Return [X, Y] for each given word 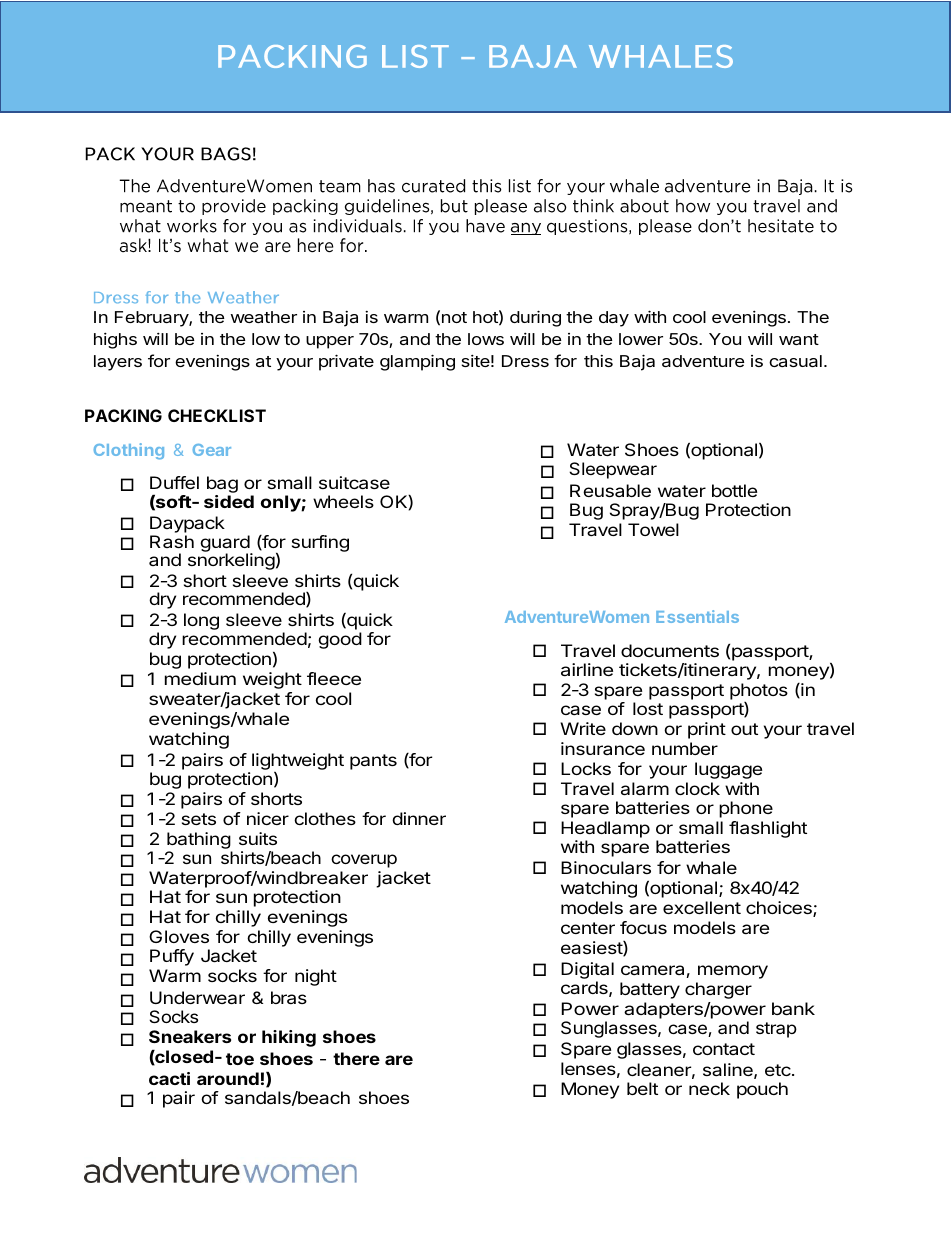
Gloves [179, 936]
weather [264, 317]
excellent [702, 907]
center [588, 928]
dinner [419, 818]
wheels [343, 501]
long [201, 621]
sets [199, 819]
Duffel [174, 482]
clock [697, 788]
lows [486, 339]
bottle [734, 490]
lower [641, 339]
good [340, 640]
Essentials [697, 616]
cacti [169, 1078]
